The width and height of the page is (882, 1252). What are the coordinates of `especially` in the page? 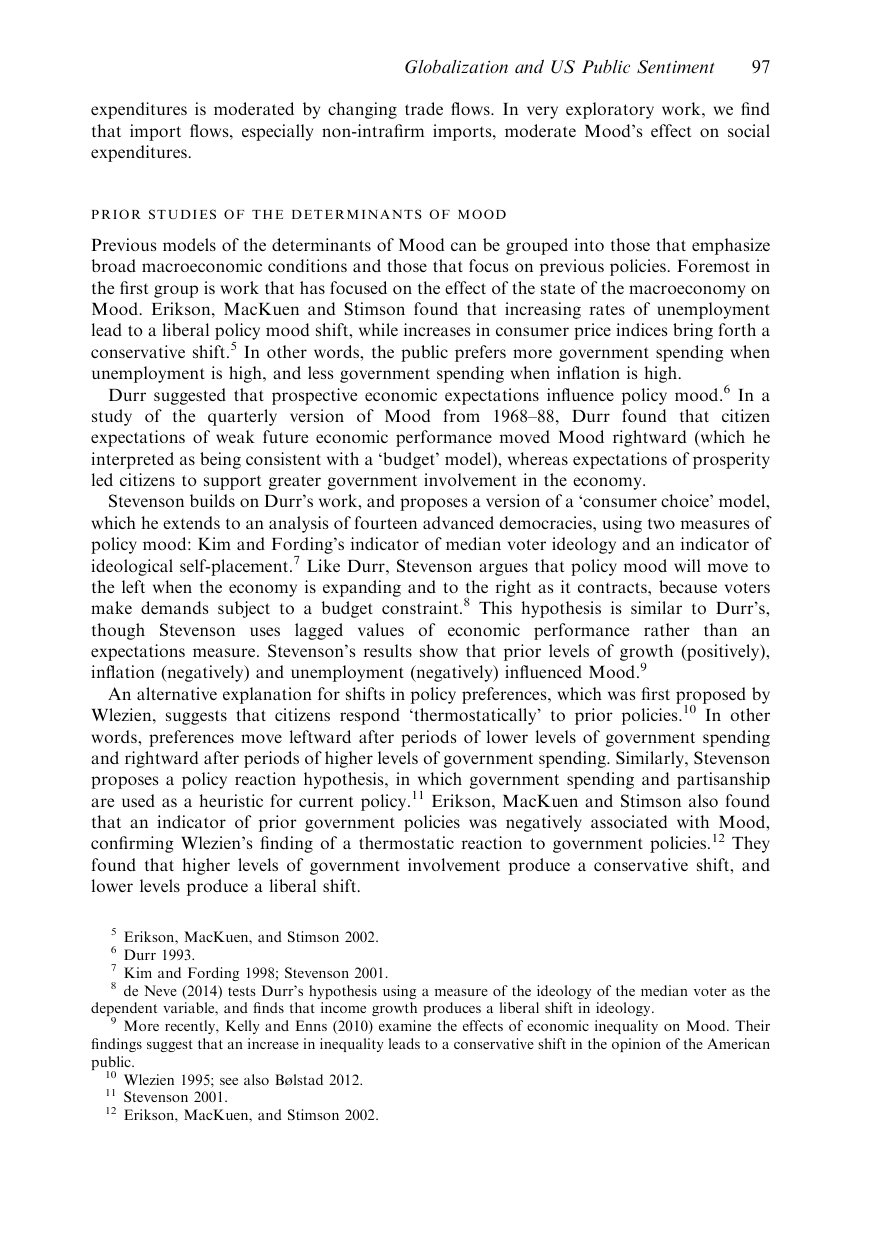 It's located at (277, 132).
